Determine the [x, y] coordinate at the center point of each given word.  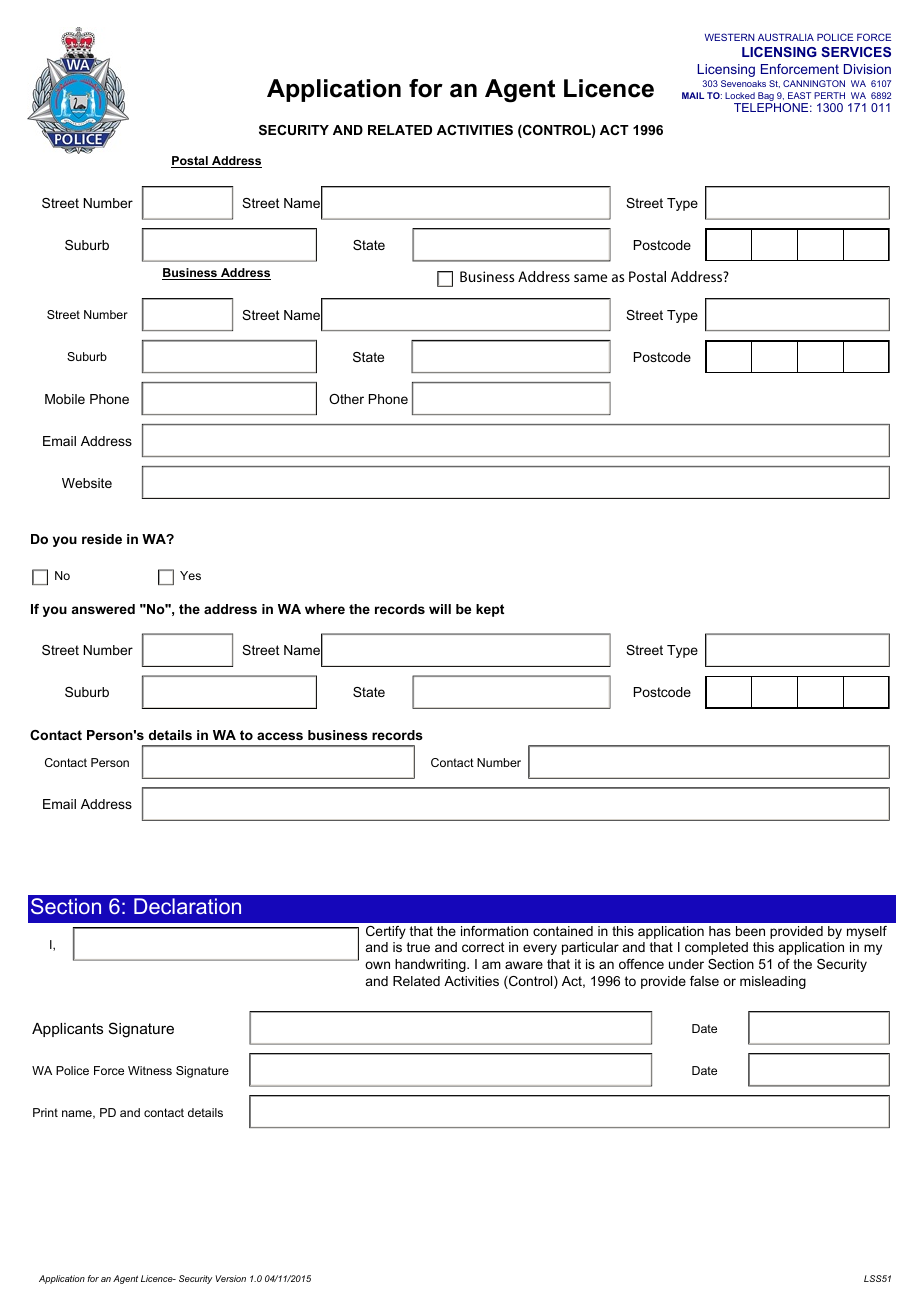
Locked [740, 95]
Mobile [65, 399]
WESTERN [729, 37]
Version [230, 1278]
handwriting [431, 965]
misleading [773, 982]
